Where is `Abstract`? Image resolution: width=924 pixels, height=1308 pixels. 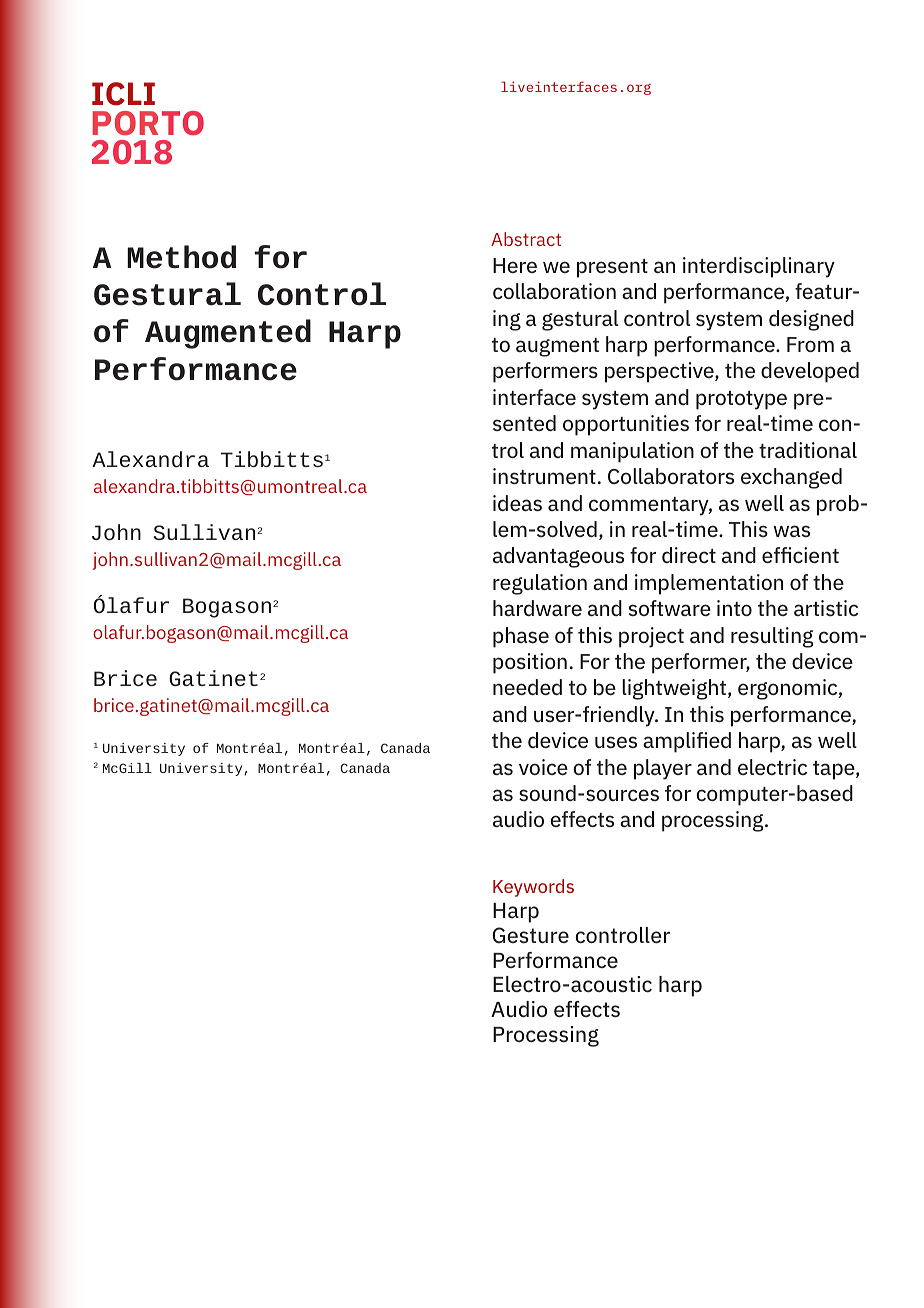
Abstract is located at coordinates (526, 239).
